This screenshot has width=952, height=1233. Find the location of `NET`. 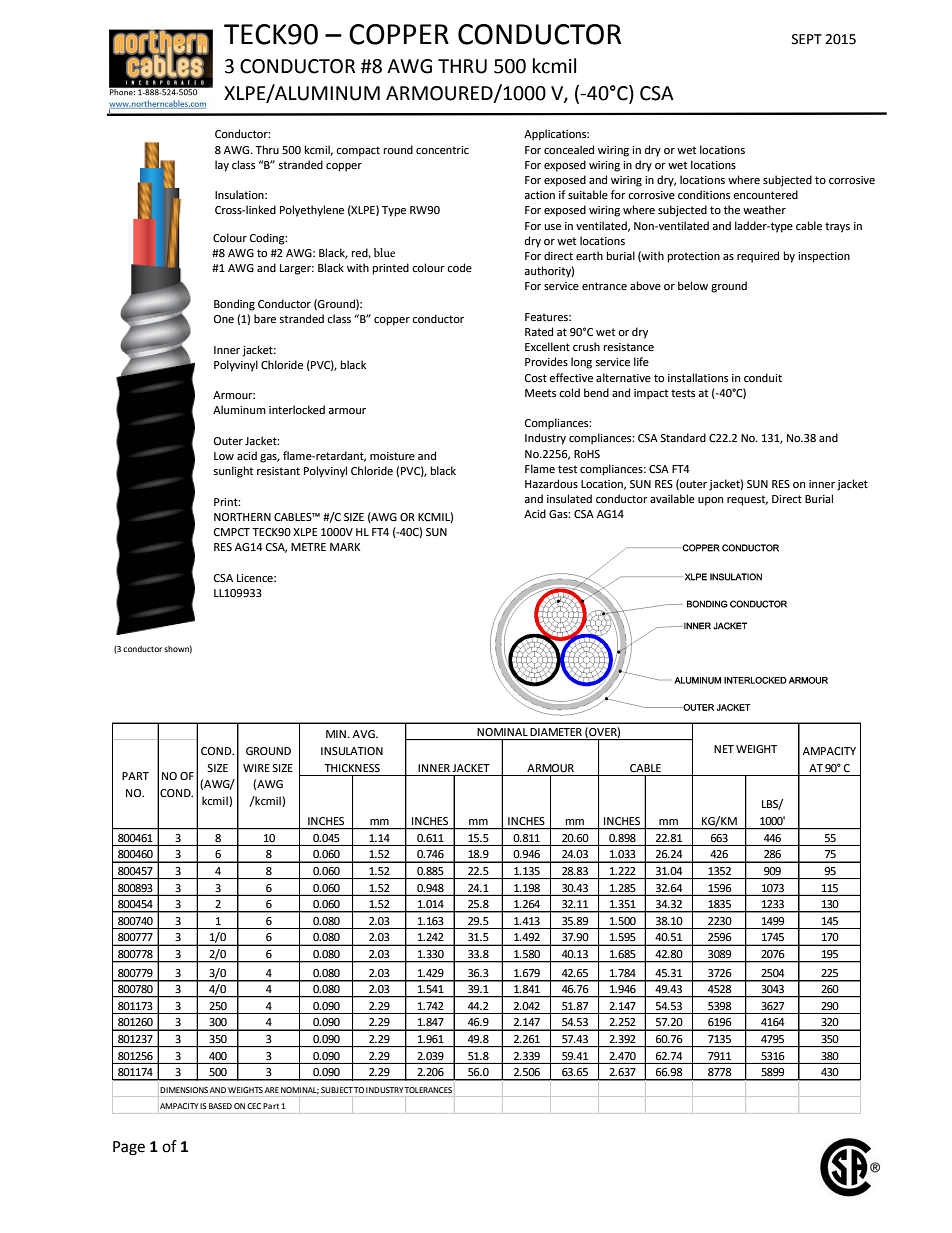

NET is located at coordinates (724, 749).
